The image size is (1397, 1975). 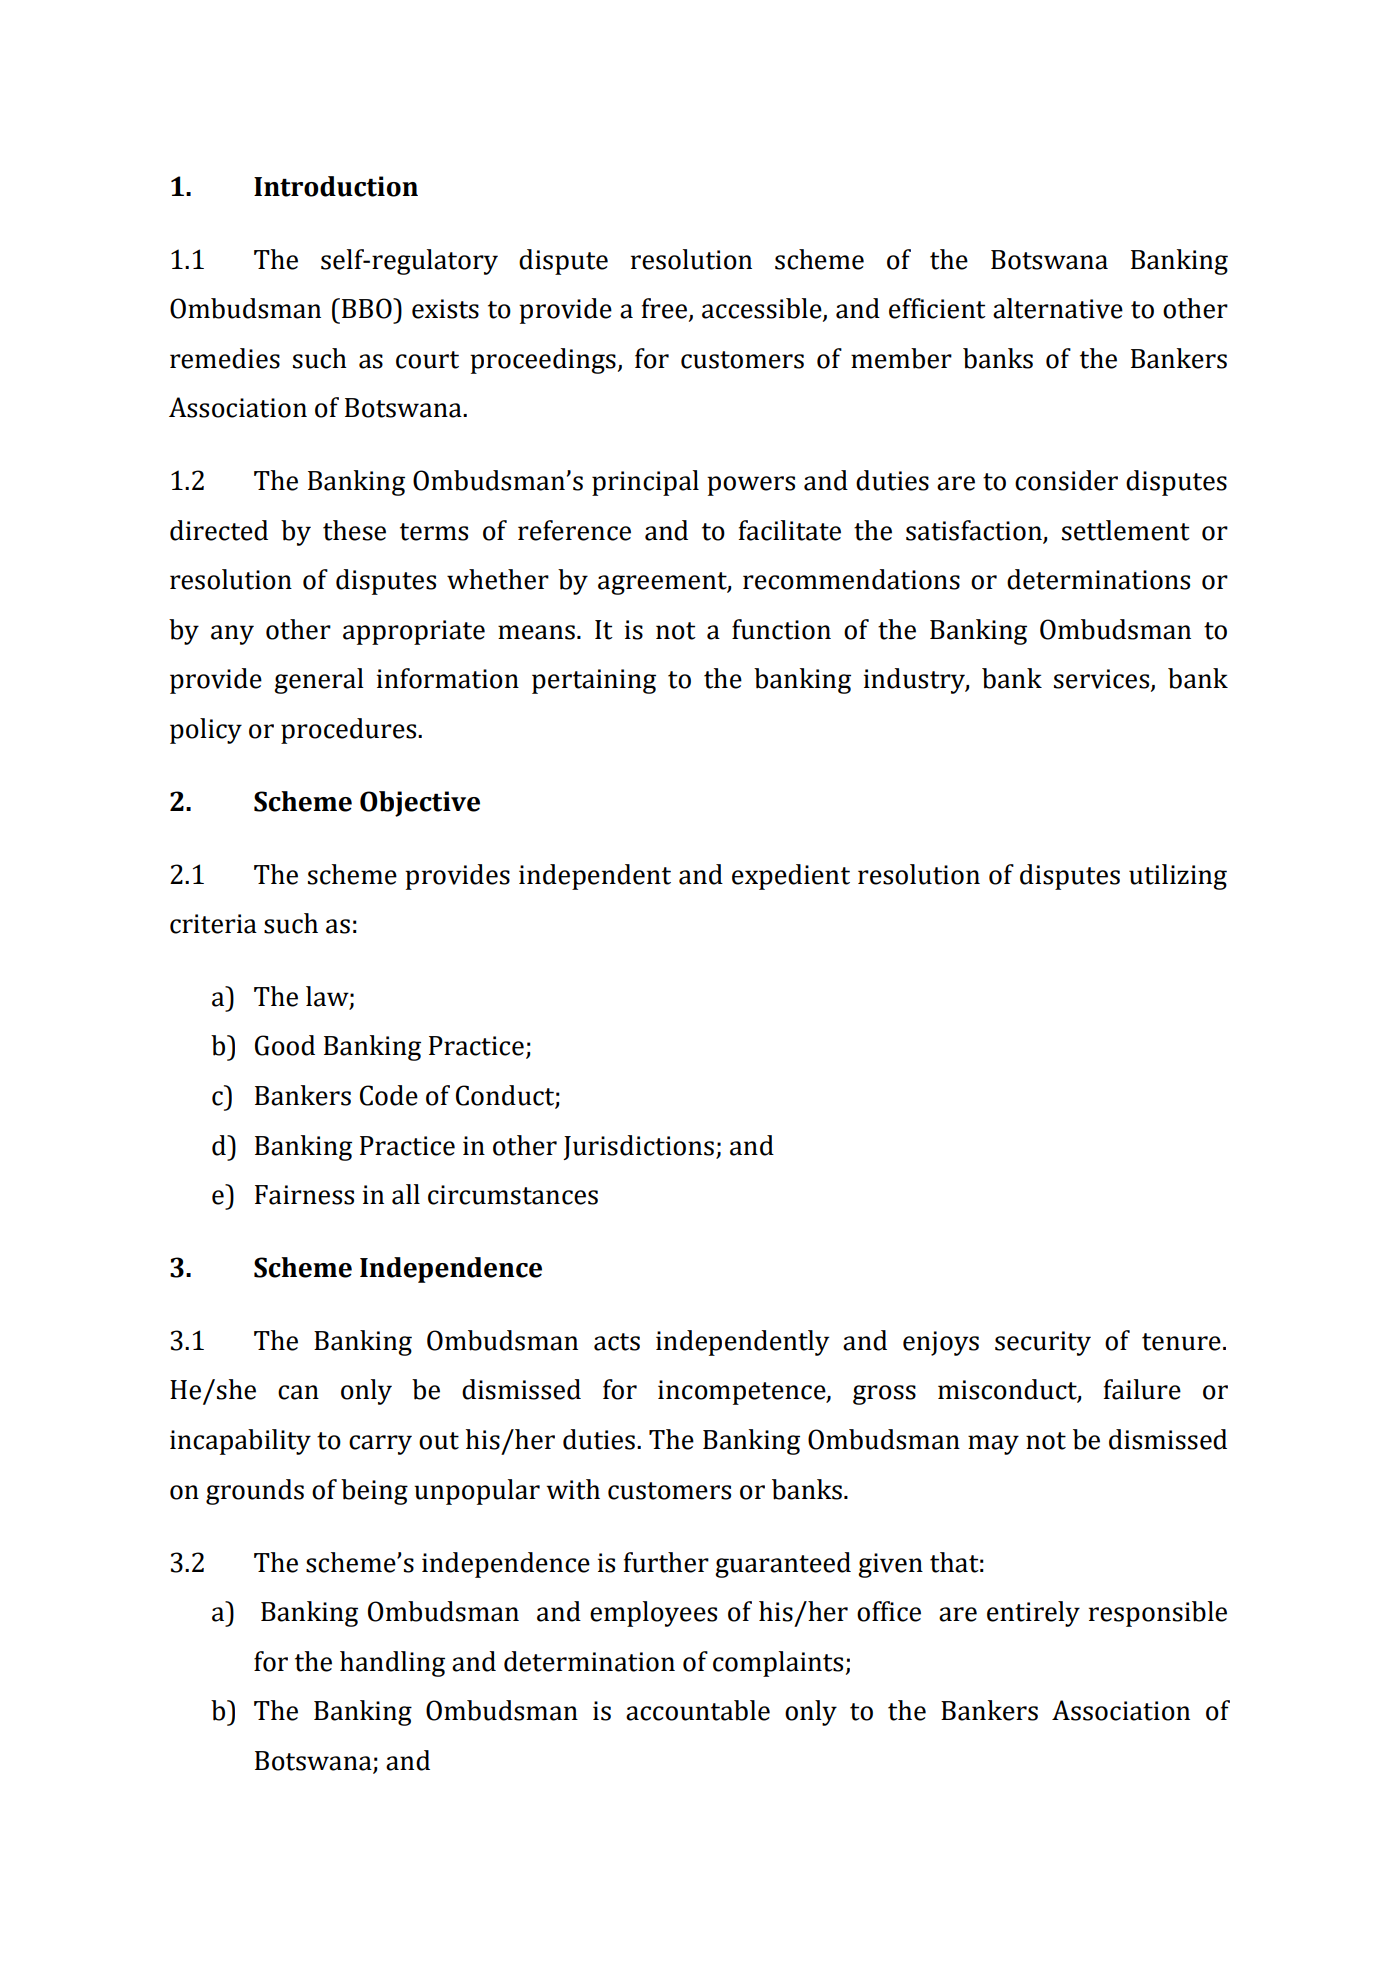 I want to click on alternative, so click(x=1058, y=308).
